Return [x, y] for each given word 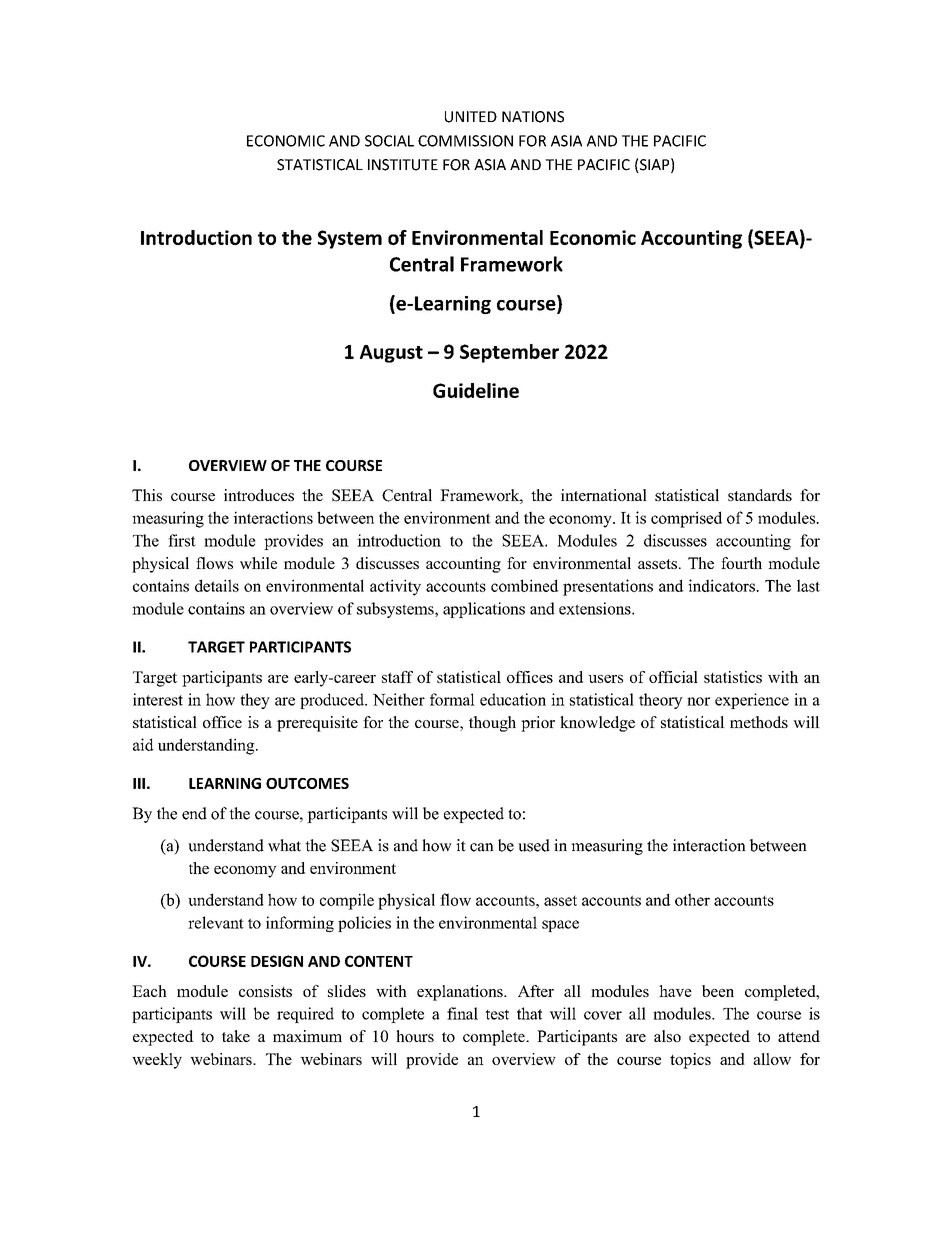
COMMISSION [465, 141]
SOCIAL [389, 141]
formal [452, 699]
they [255, 701]
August [391, 354]
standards [760, 495]
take [236, 1036]
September [509, 353]
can [482, 847]
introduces [259, 495]
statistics [733, 677]
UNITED [471, 117]
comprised [686, 519]
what [284, 845]
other [692, 899]
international [604, 495]
